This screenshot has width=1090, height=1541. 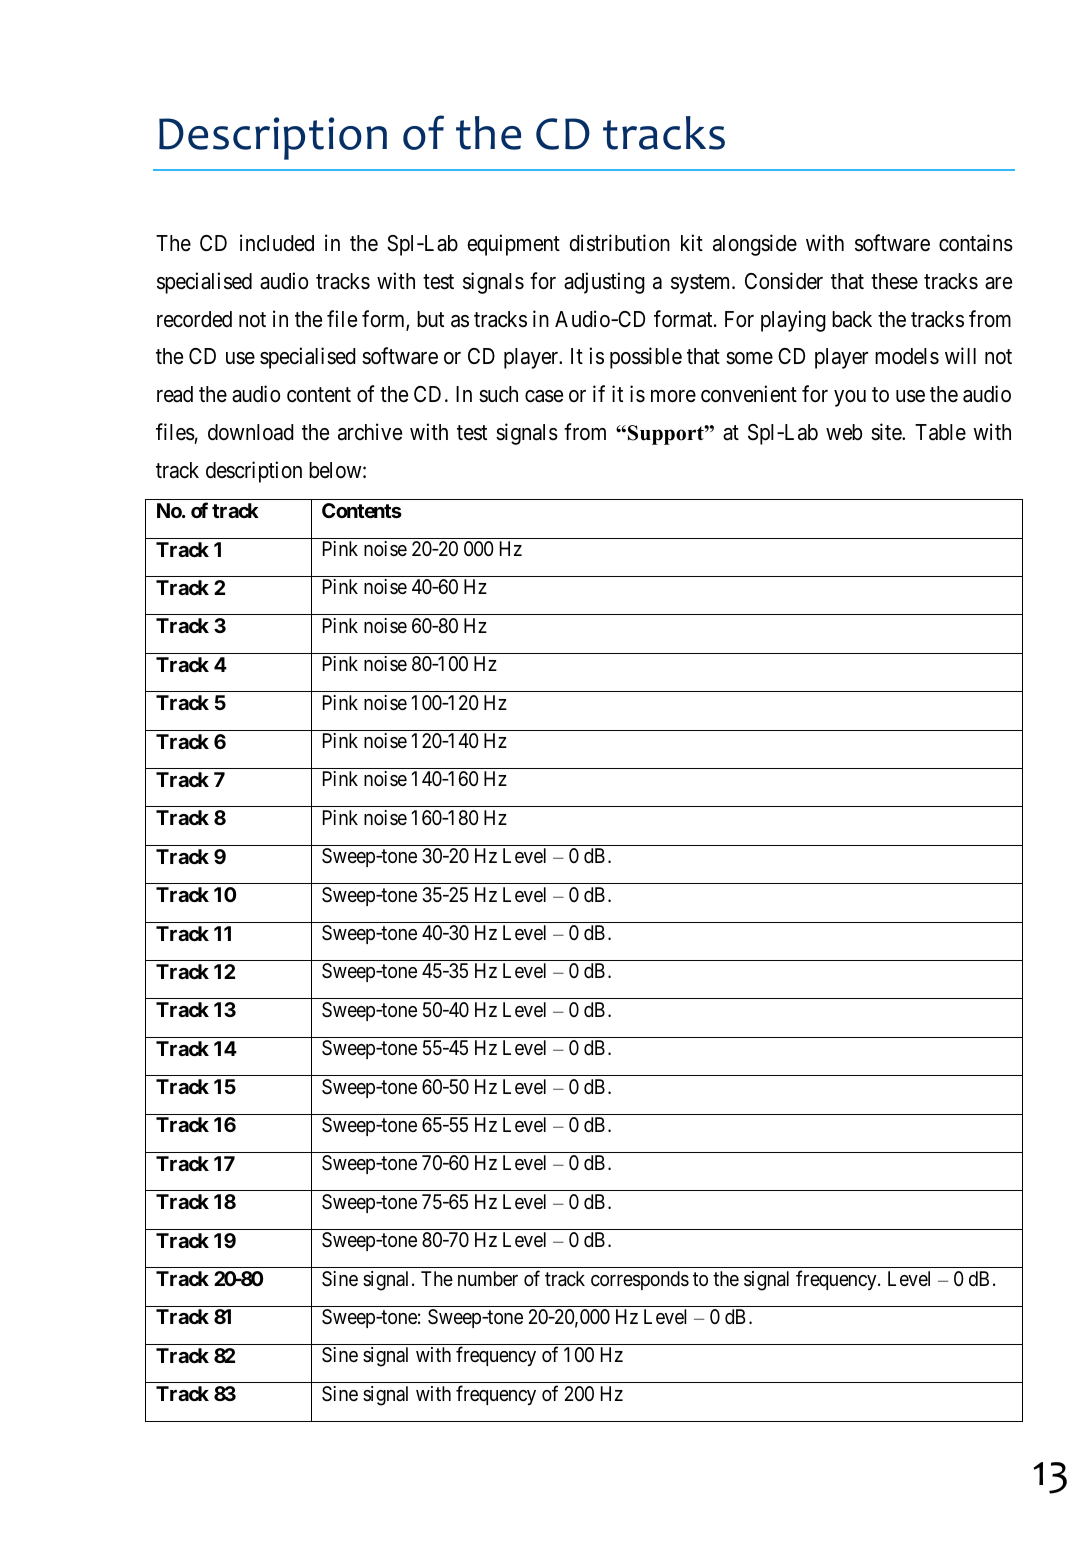 What do you see at coordinates (887, 432) in the screenshot?
I see `site` at bounding box center [887, 432].
